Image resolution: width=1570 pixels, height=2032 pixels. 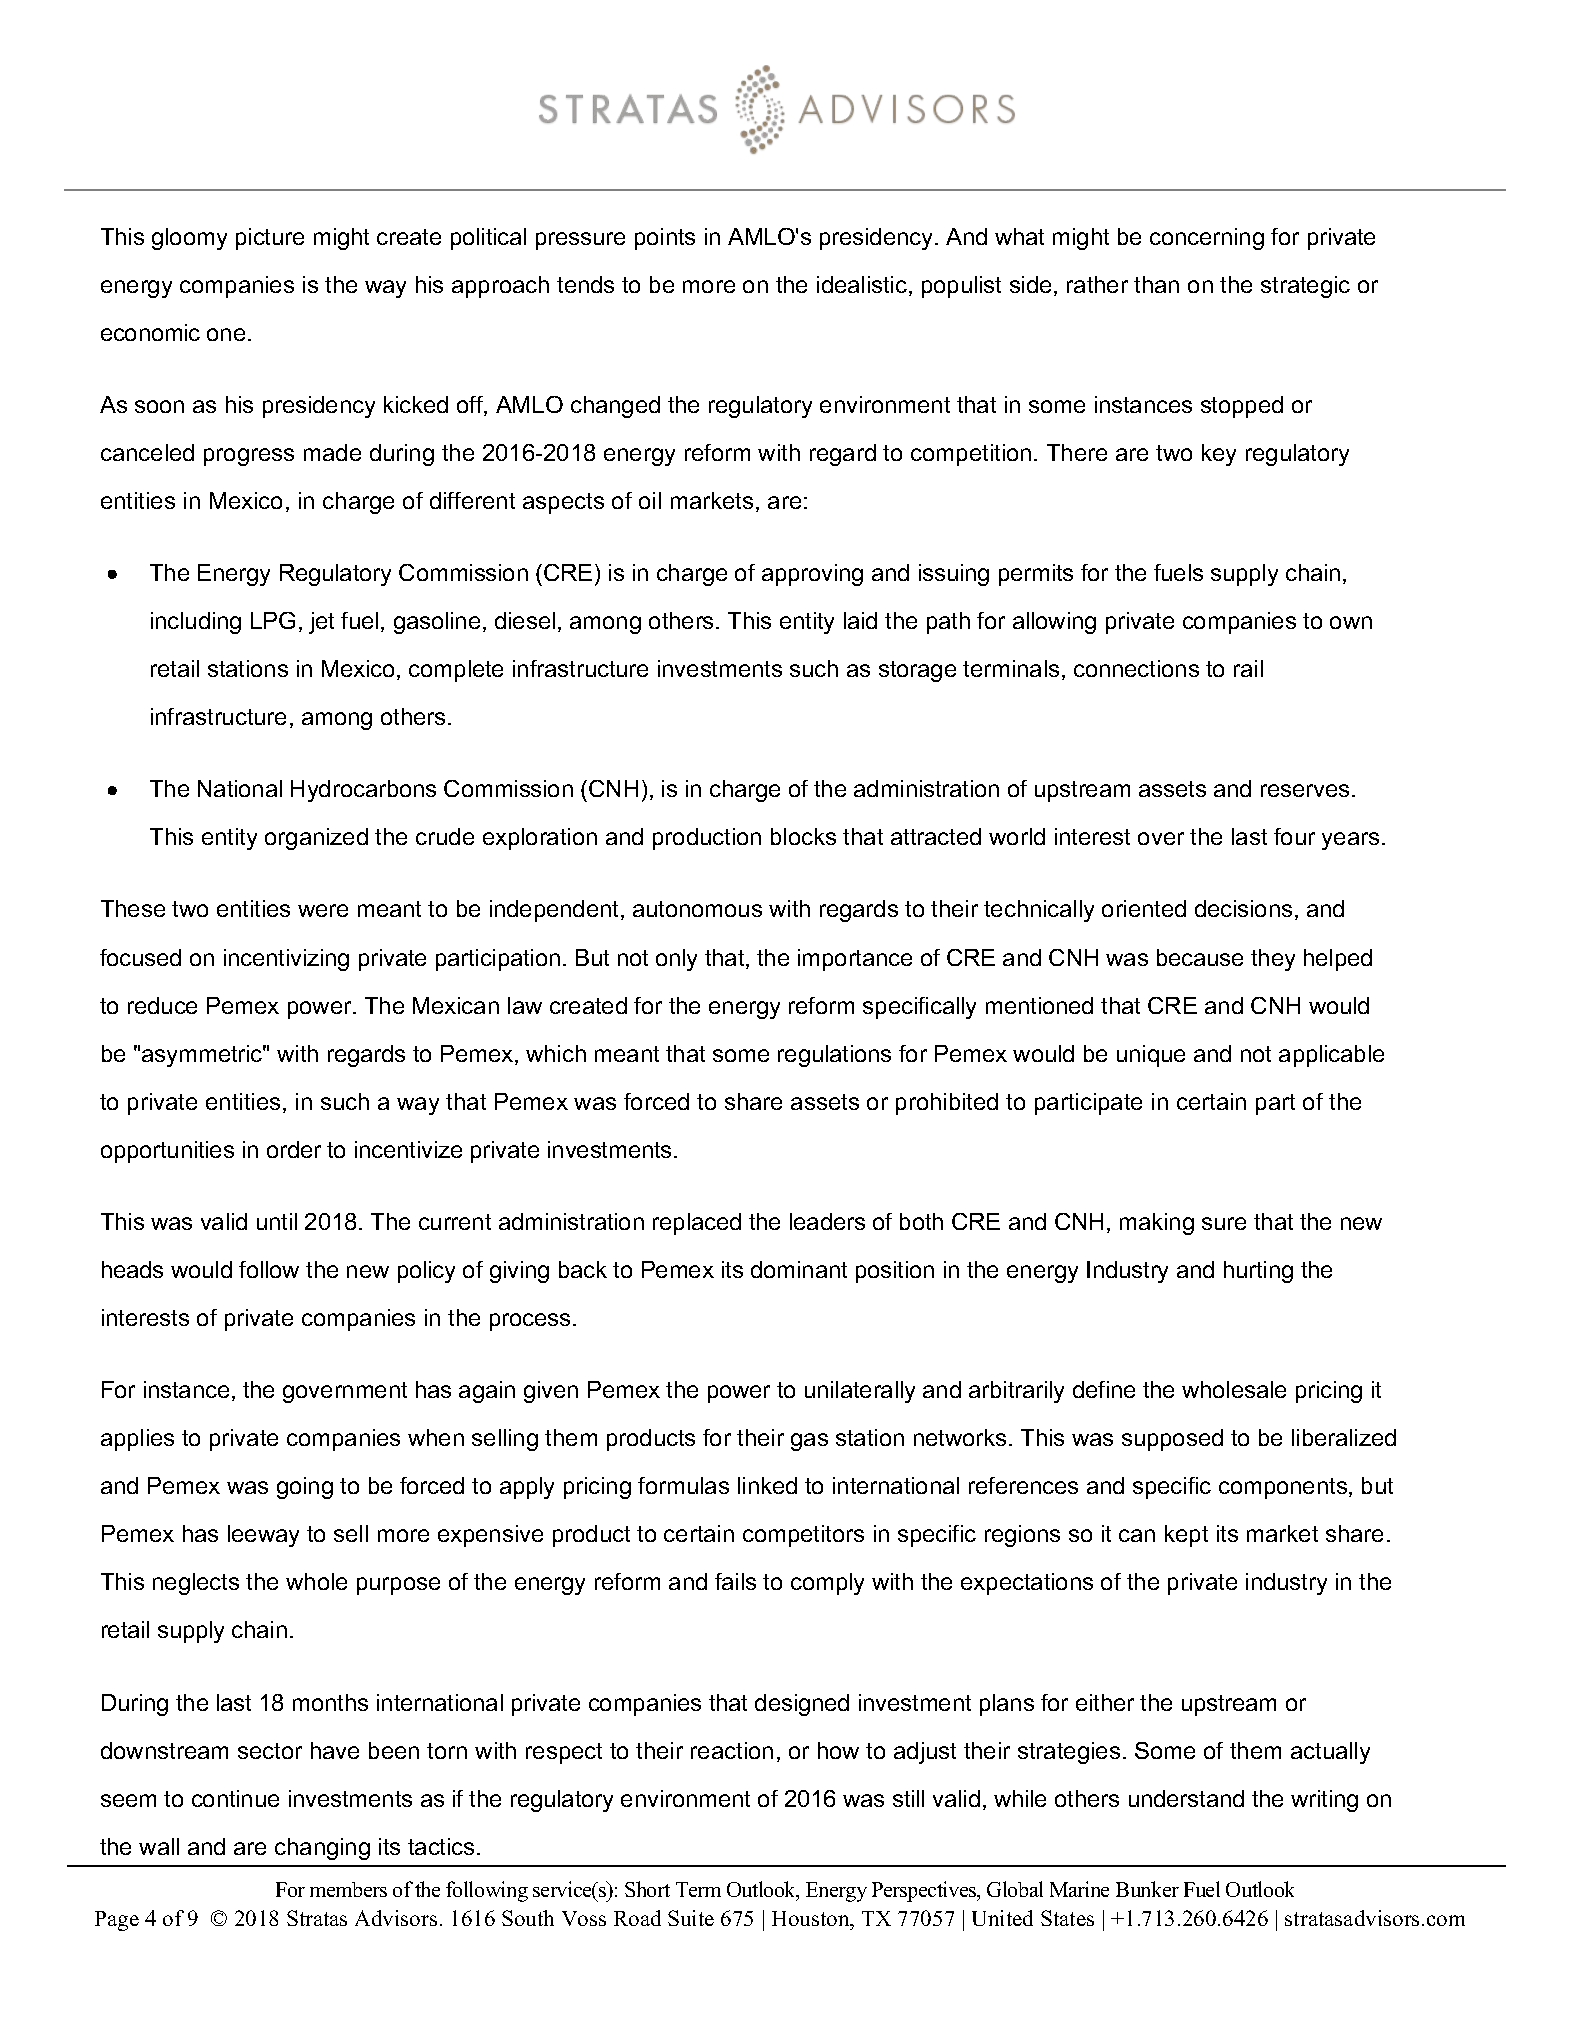 I want to click on four, so click(x=1294, y=836).
